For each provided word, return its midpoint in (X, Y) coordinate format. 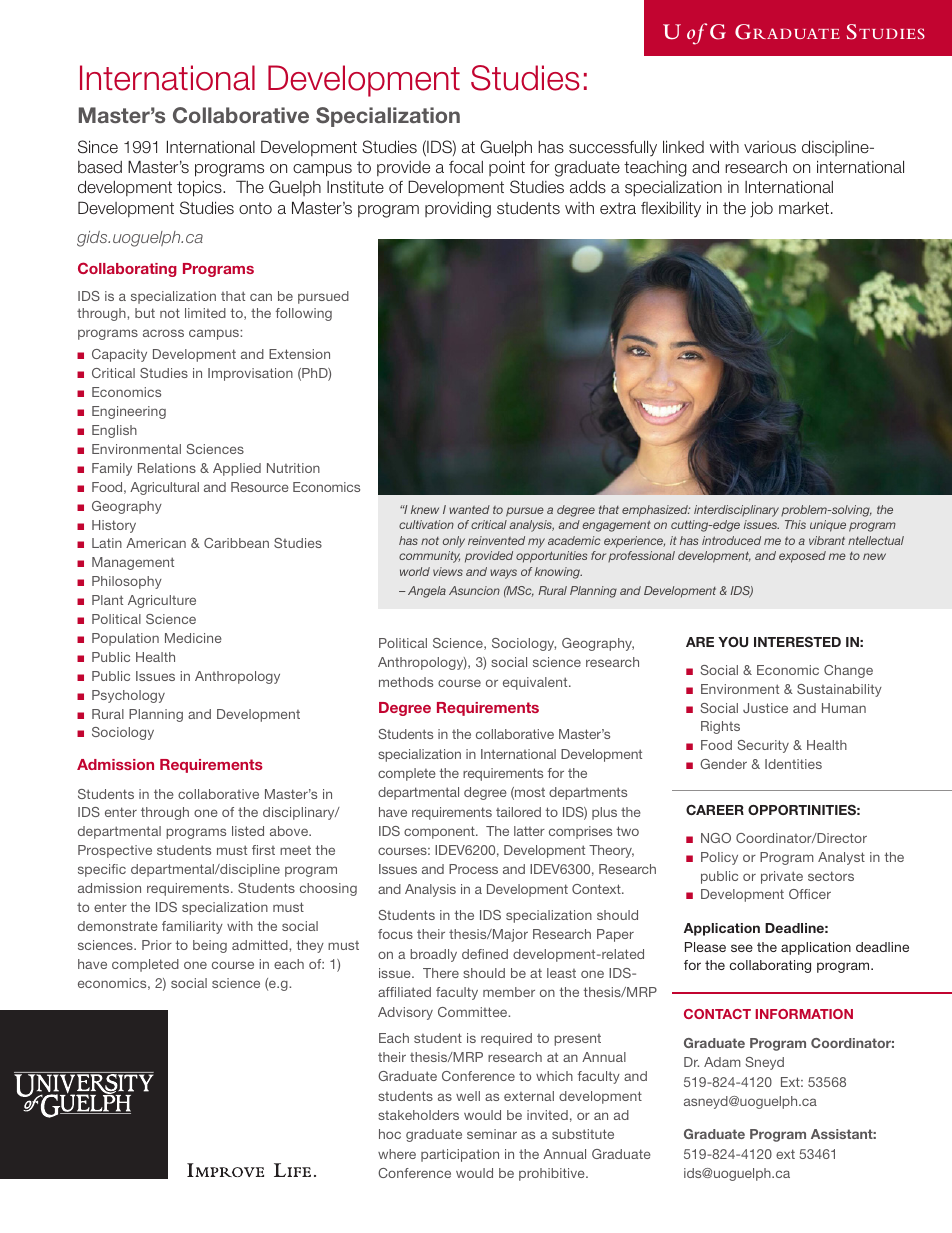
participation (460, 1155)
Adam (722, 1062)
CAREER (715, 810)
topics (200, 189)
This (795, 524)
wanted (469, 509)
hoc (390, 1134)
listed (248, 831)
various (770, 147)
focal (466, 167)
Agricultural (164, 488)
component (440, 832)
